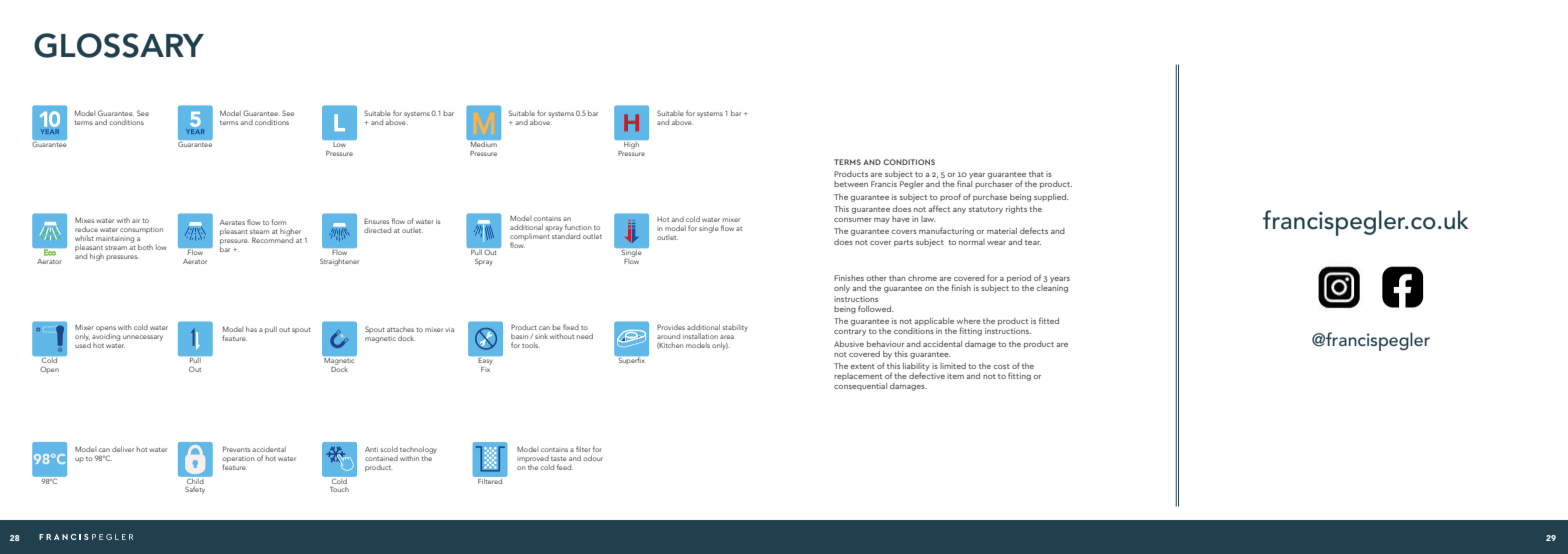 The image size is (1568, 554). Describe the element at coordinates (145, 247) in the screenshot. I see `both` at that location.
